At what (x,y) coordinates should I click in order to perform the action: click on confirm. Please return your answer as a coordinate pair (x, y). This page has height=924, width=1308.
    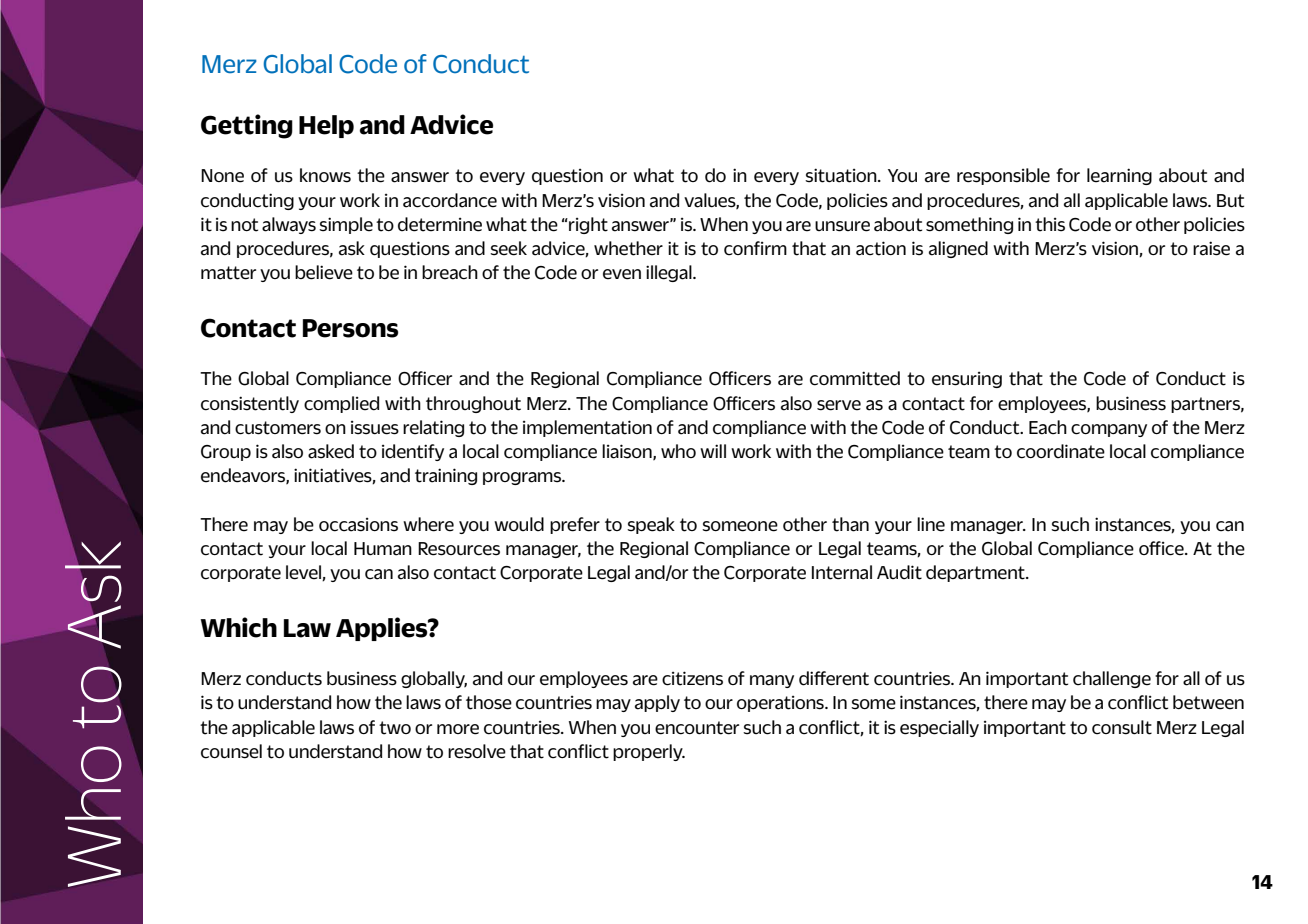
    Looking at the image, I should click on (755, 248).
